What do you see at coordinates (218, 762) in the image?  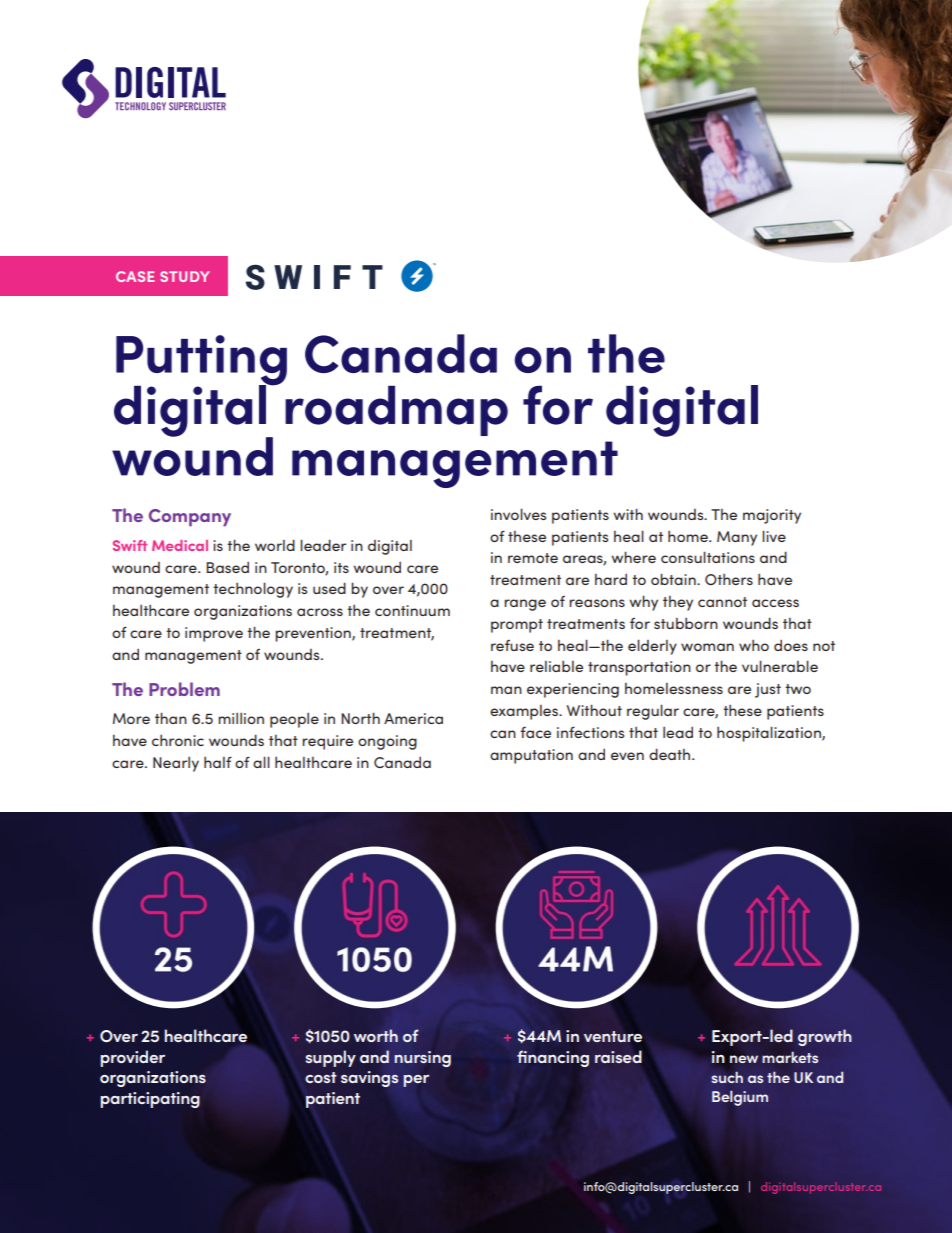 I see `half` at bounding box center [218, 762].
